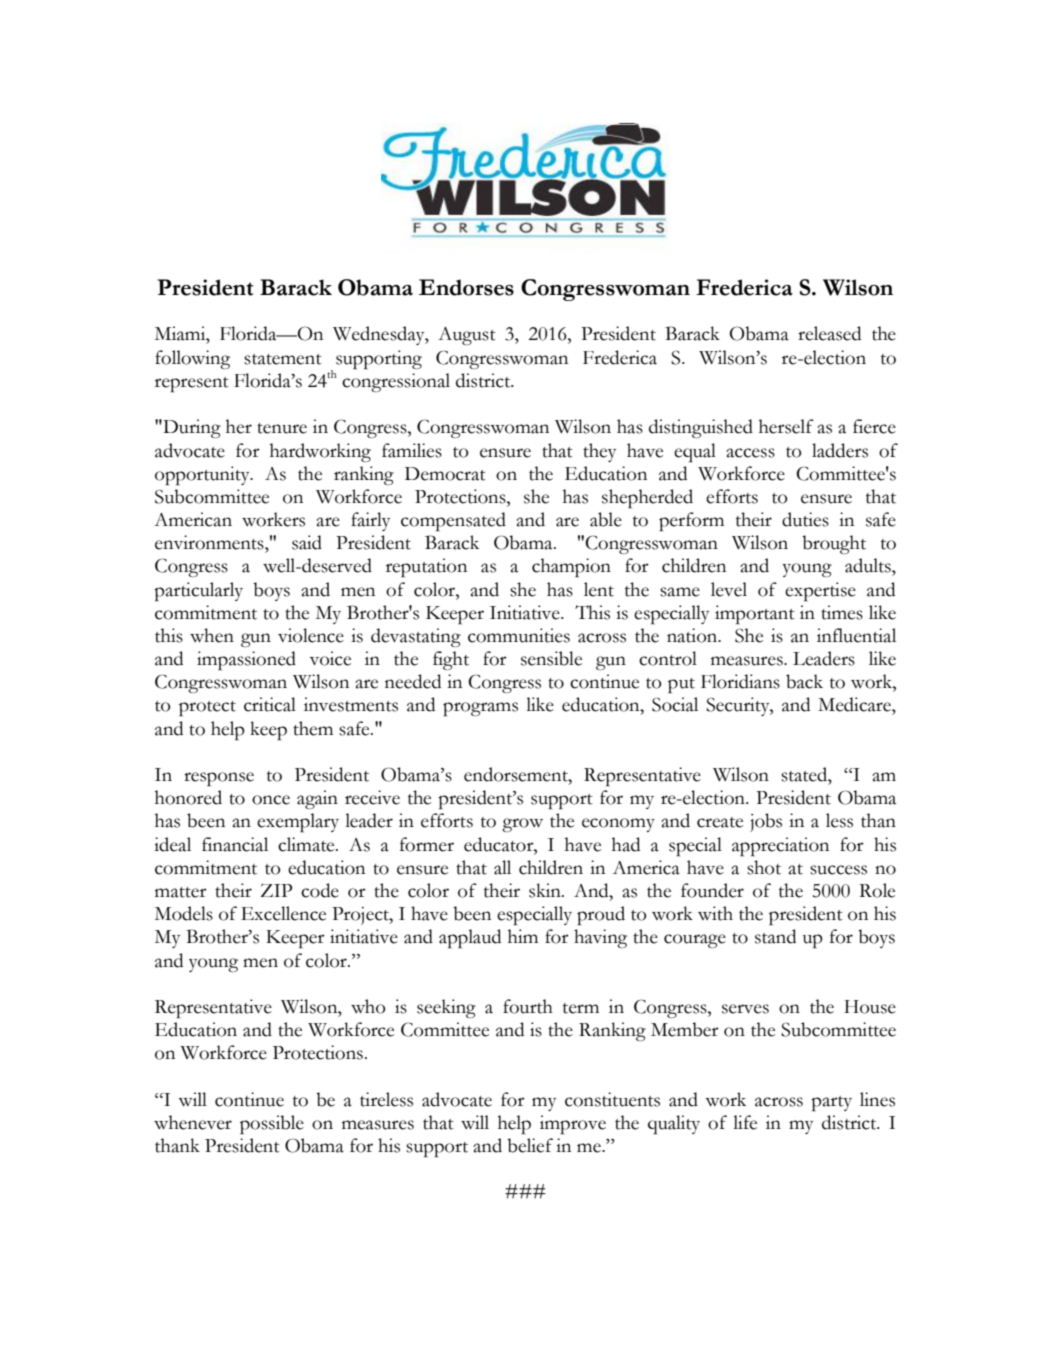 The width and height of the page is (1051, 1360). Describe the element at coordinates (467, 336) in the page. I see `August` at that location.
